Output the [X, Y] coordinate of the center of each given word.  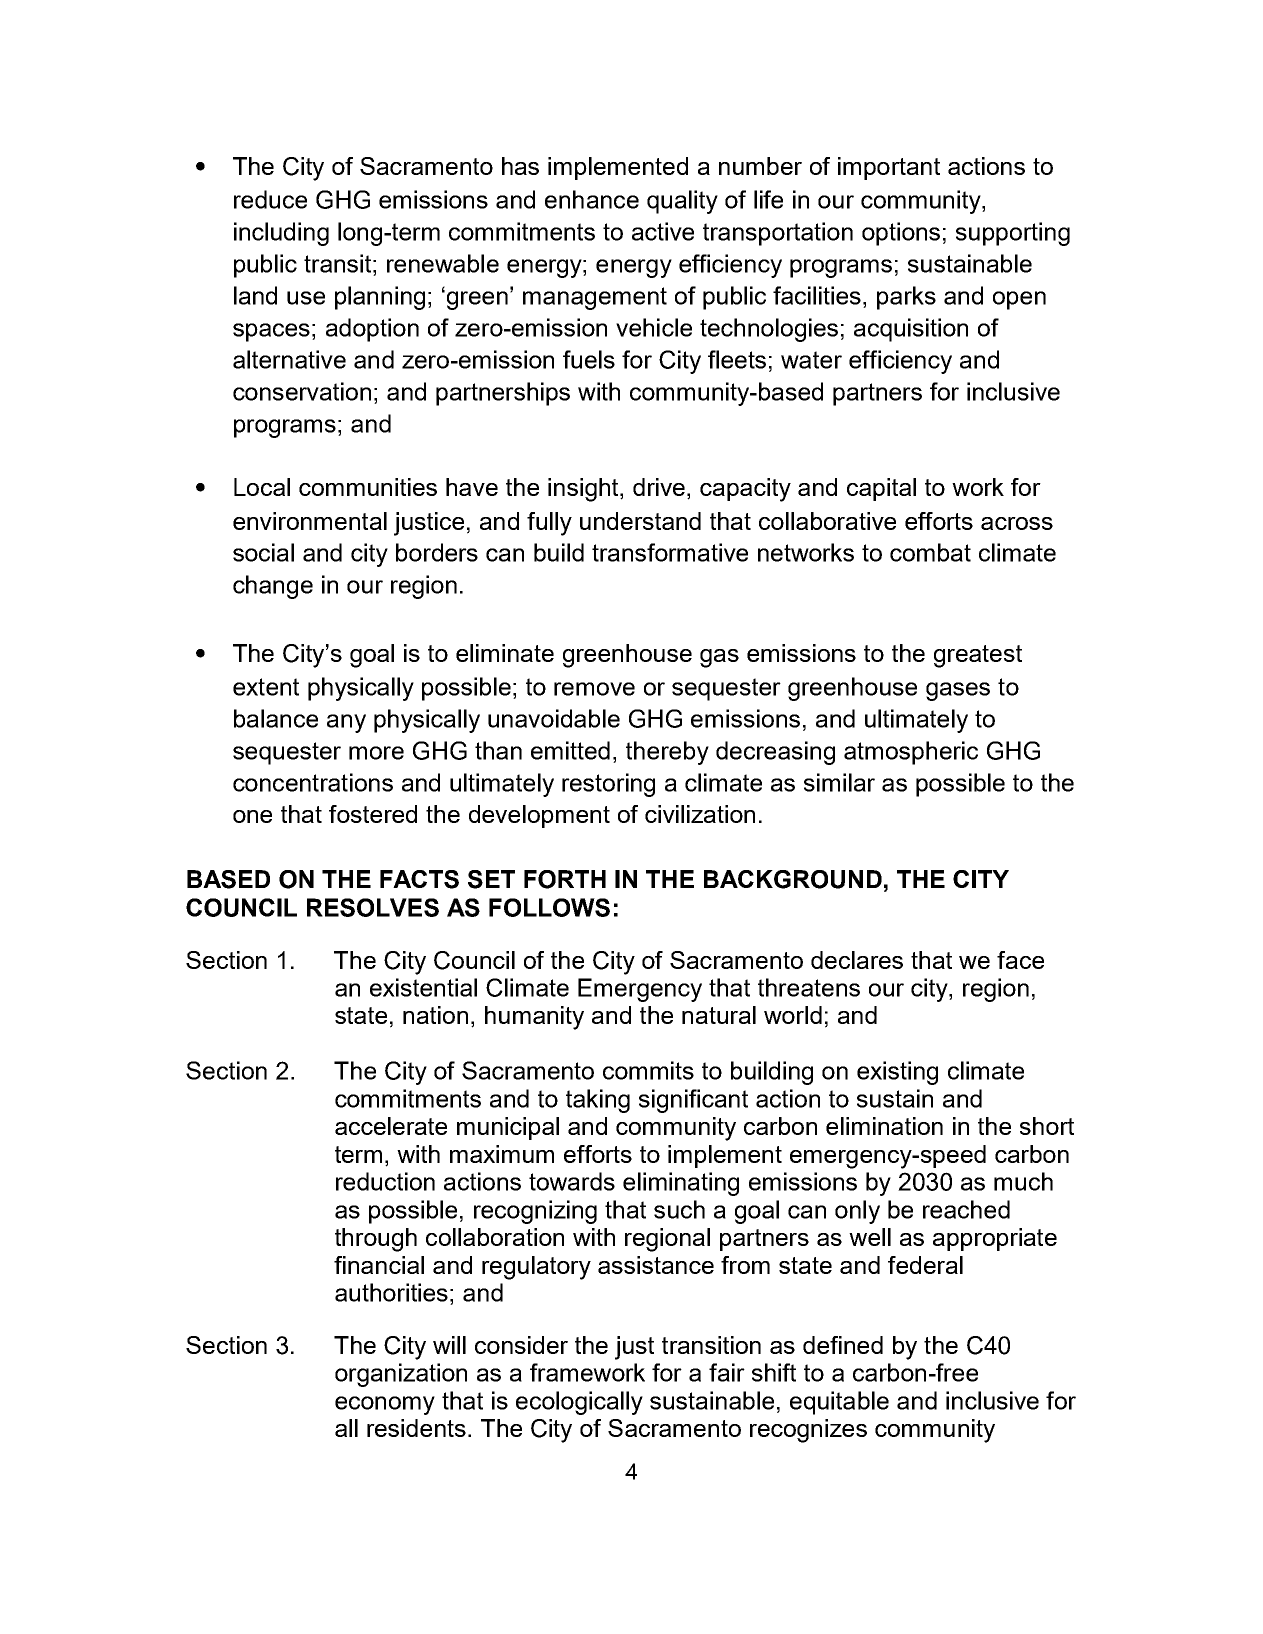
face [1020, 960]
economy [385, 1405]
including [281, 234]
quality [682, 202]
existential [423, 987]
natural [719, 1015]
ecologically [579, 1403]
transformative [670, 552]
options [901, 234]
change [273, 587]
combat [930, 552]
